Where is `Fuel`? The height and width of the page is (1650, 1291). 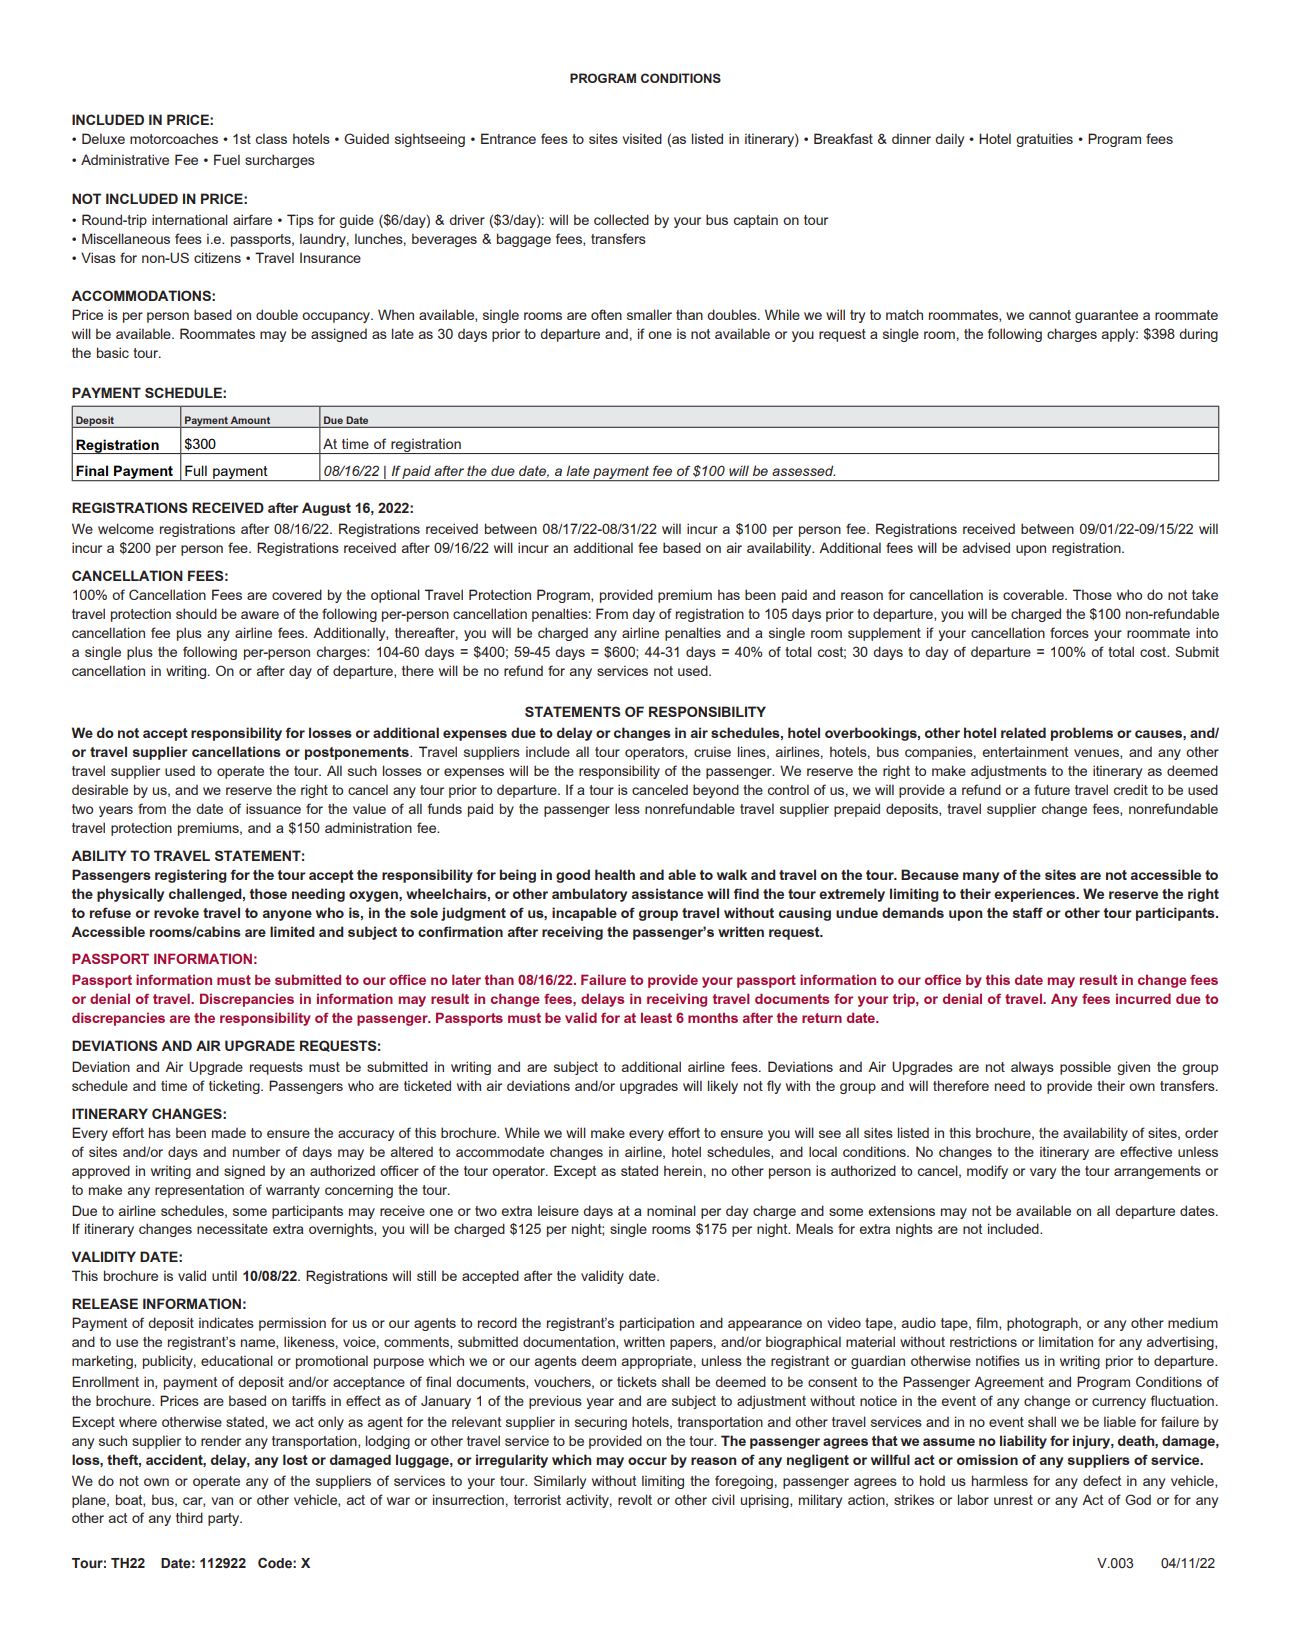
Fuel is located at coordinates (227, 159).
